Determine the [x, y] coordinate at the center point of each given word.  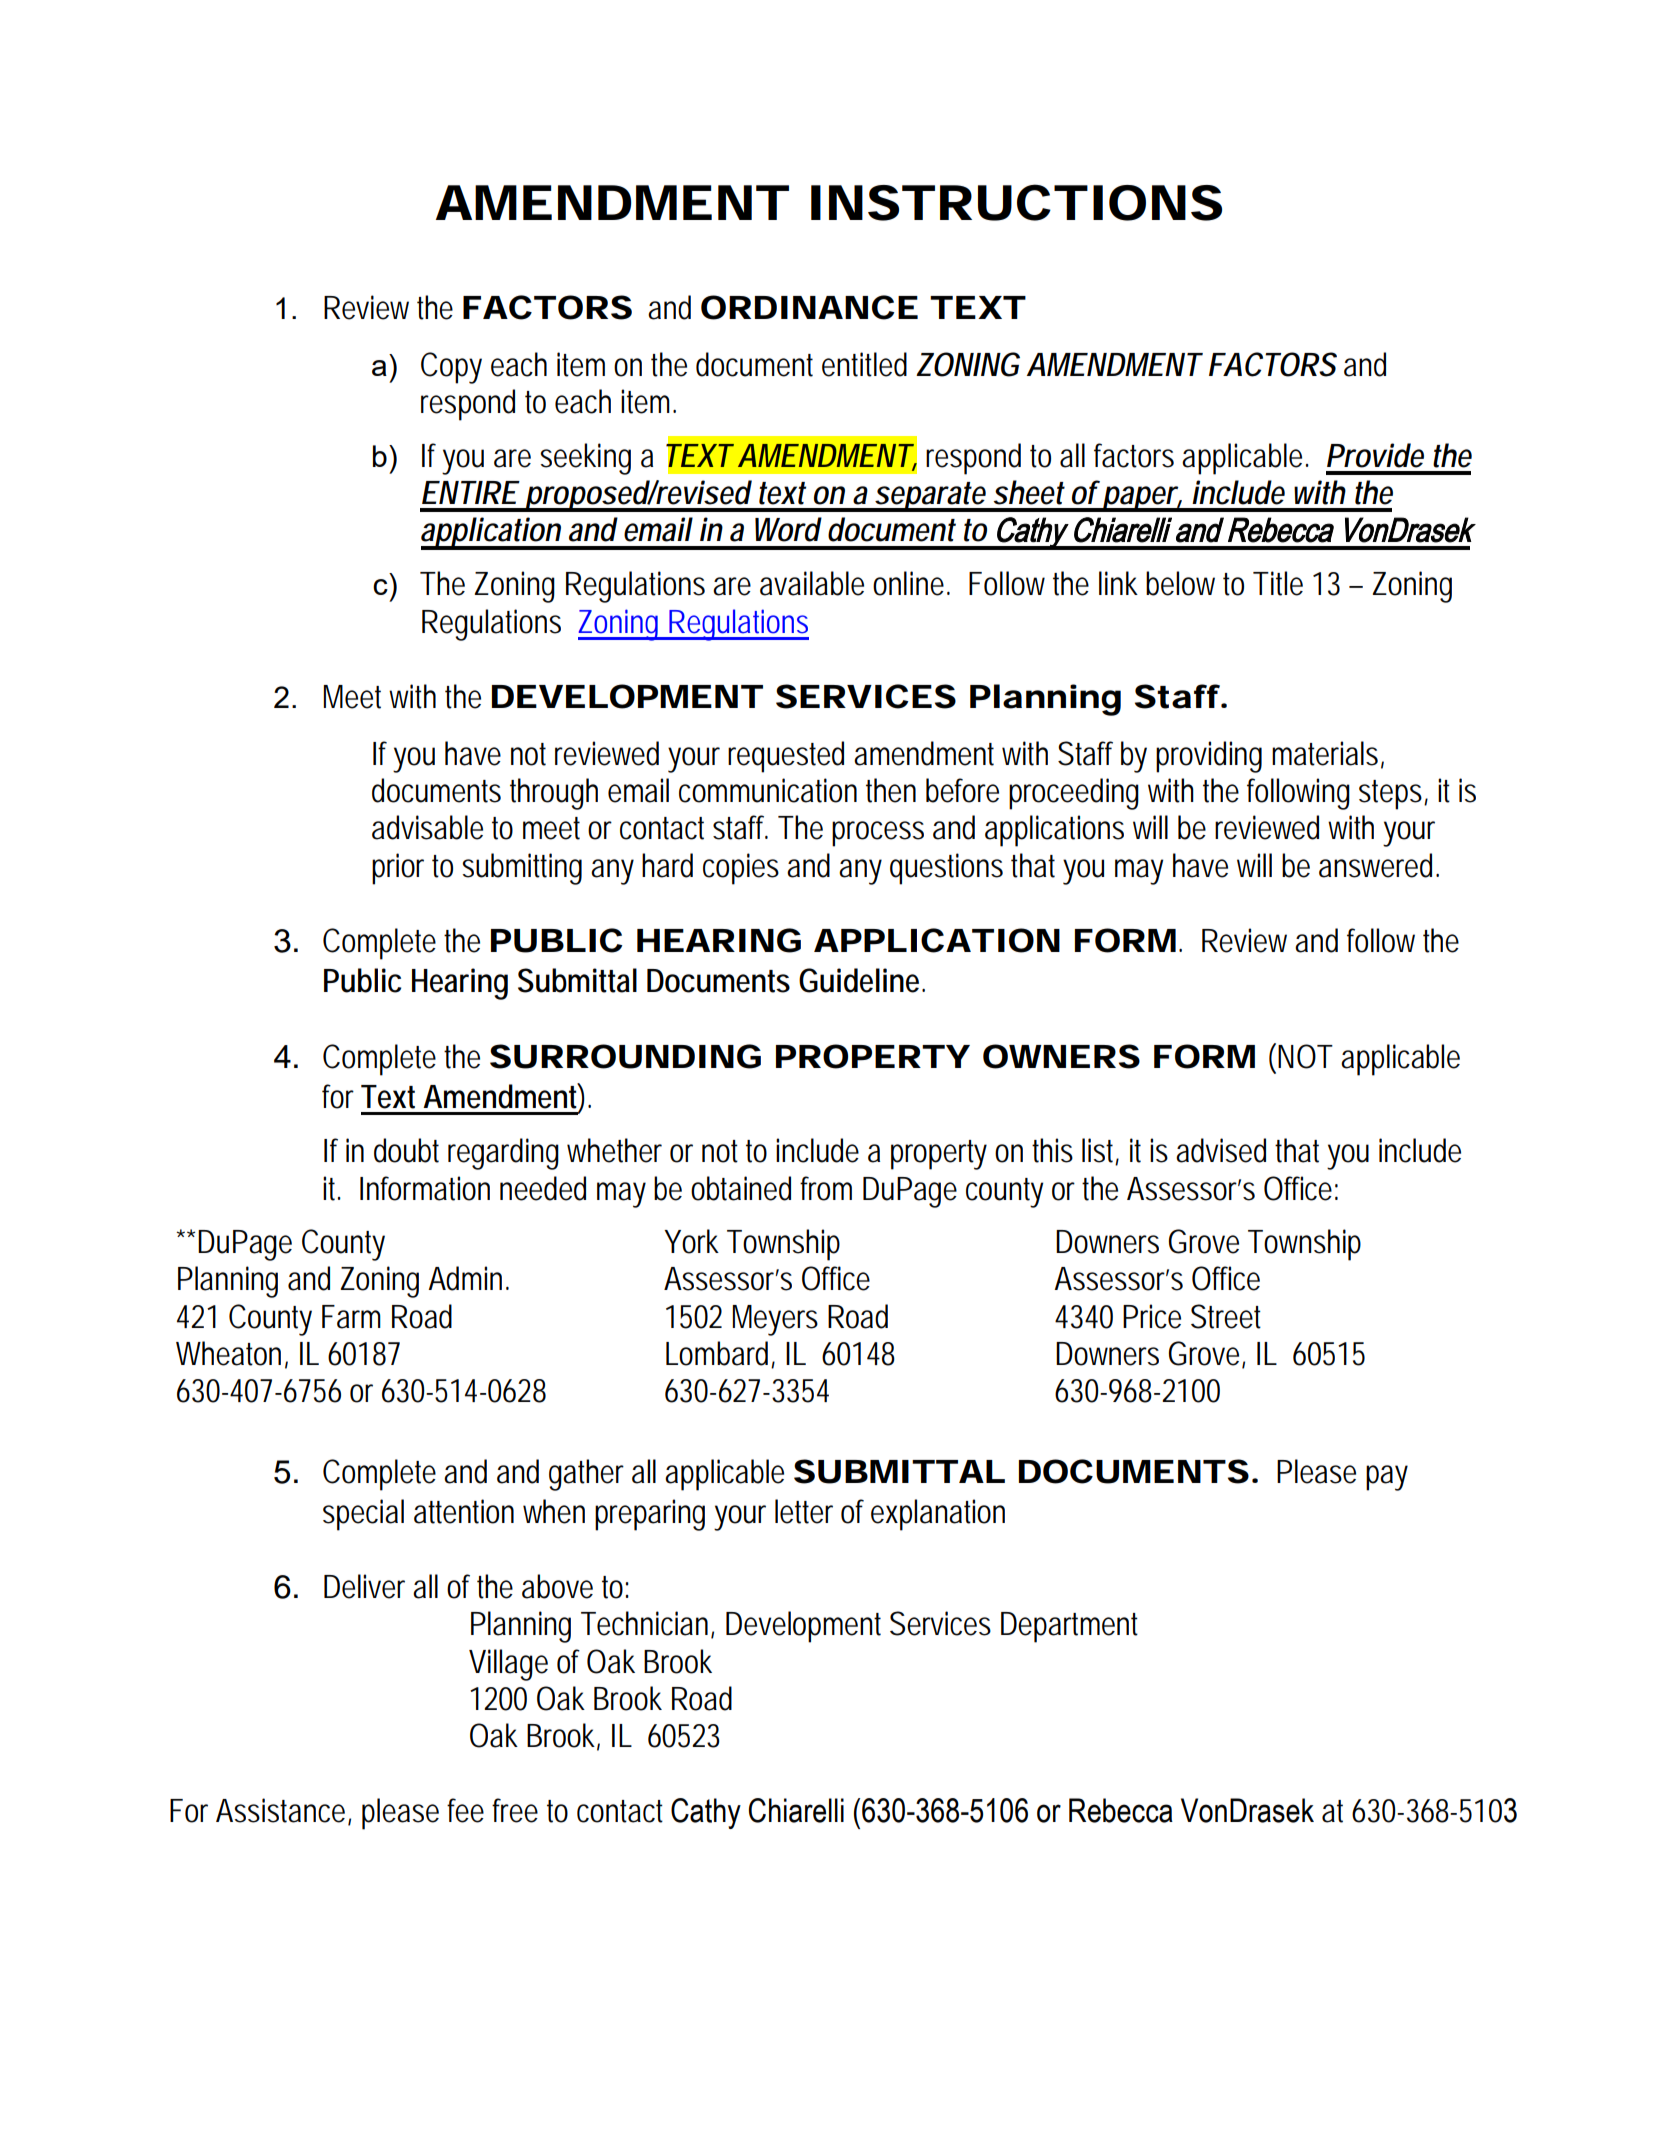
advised [1226, 1150]
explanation [938, 1515]
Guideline [862, 980]
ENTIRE [471, 492]
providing [1209, 757]
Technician [647, 1624]
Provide [1375, 455]
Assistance [283, 1811]
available [812, 583]
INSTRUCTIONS [1016, 202]
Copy [451, 368]
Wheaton [232, 1354]
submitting [522, 869]
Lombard [720, 1354]
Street [1226, 1316]
